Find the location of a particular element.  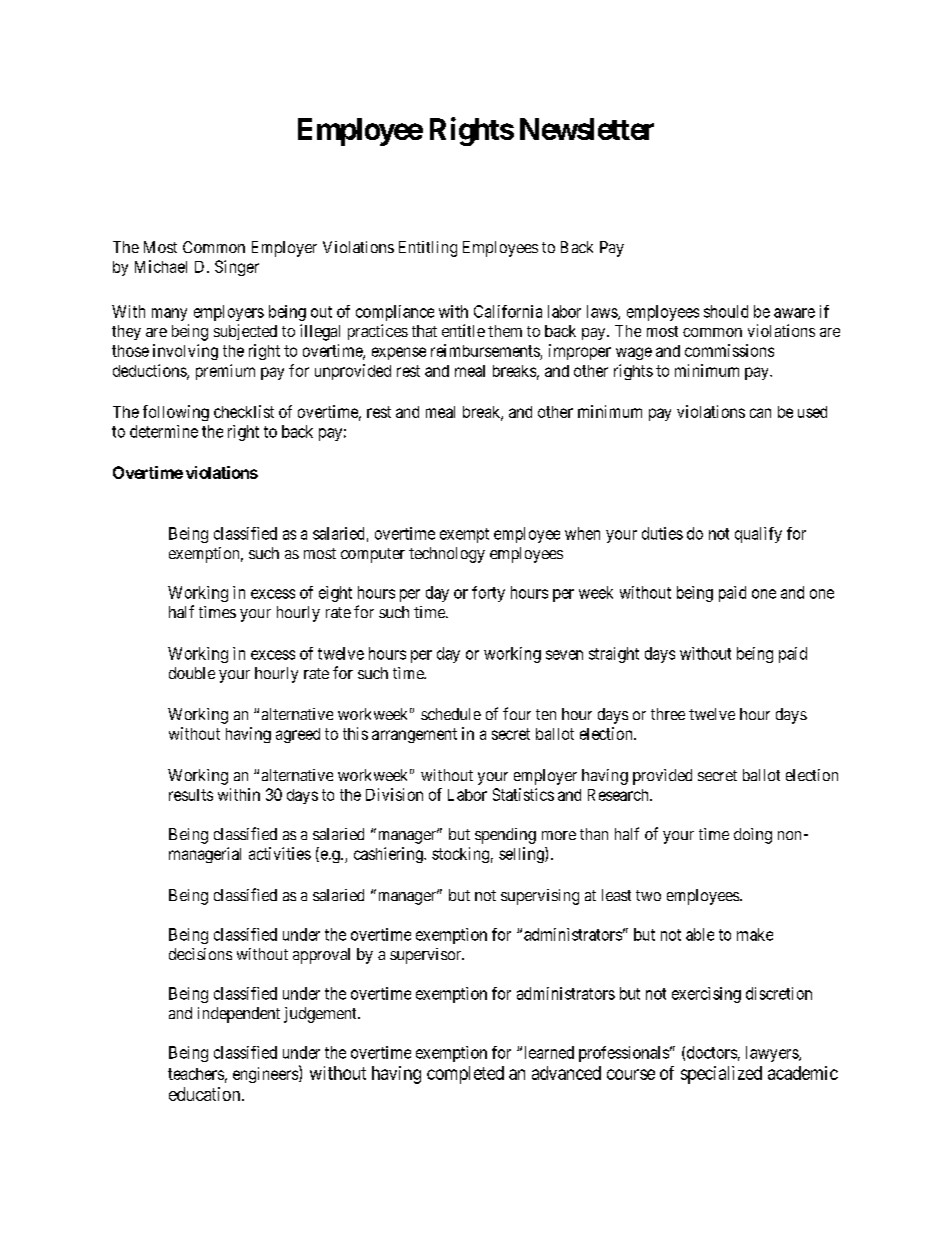

completed is located at coordinates (465, 1075).
